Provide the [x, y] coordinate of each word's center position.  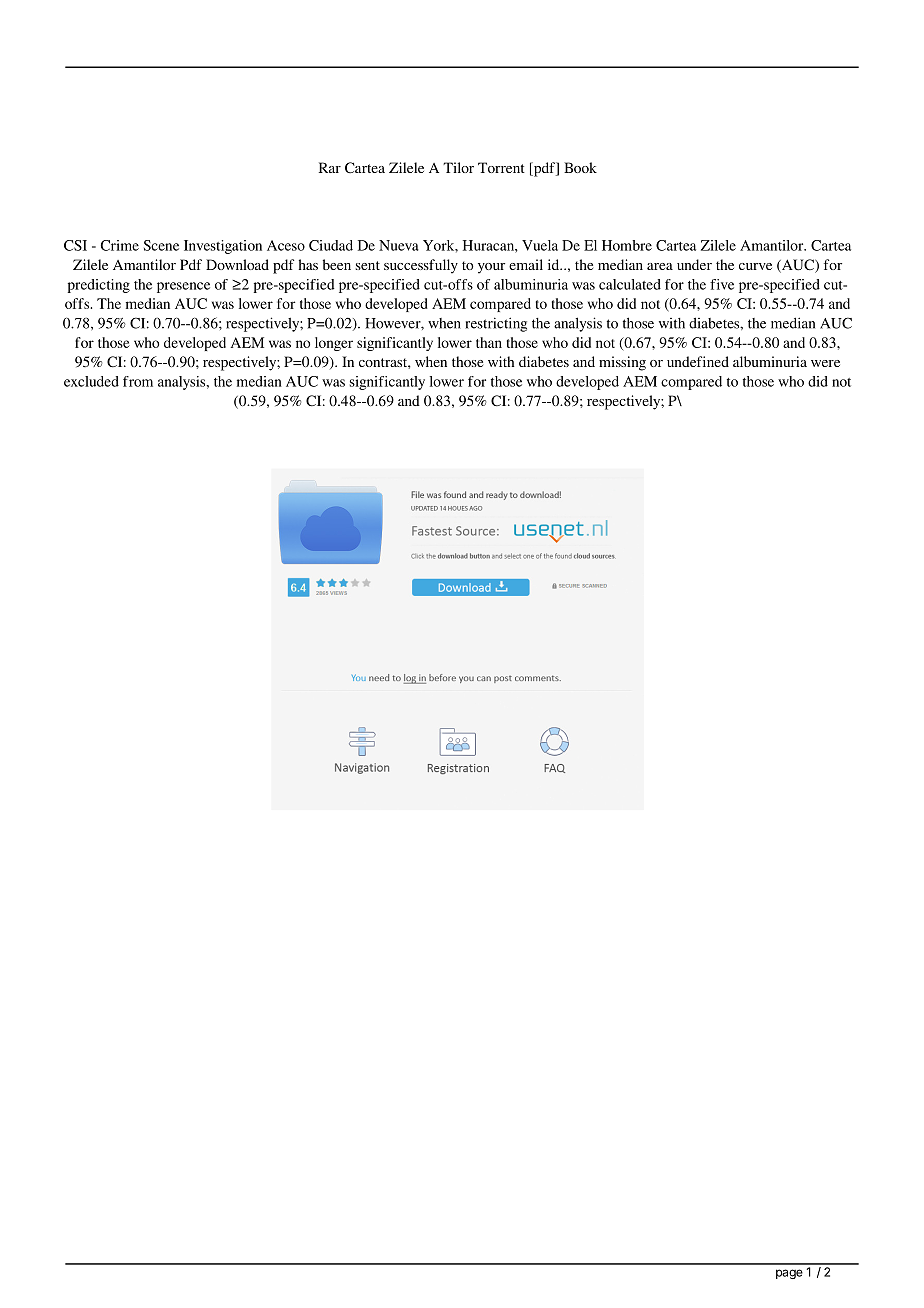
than [489, 342]
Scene [161, 245]
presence [183, 287]
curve [755, 266]
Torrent [501, 167]
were [825, 363]
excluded [91, 381]
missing [622, 363]
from [138, 381]
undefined [698, 361]
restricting [496, 324]
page [789, 1274]
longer [334, 344]
